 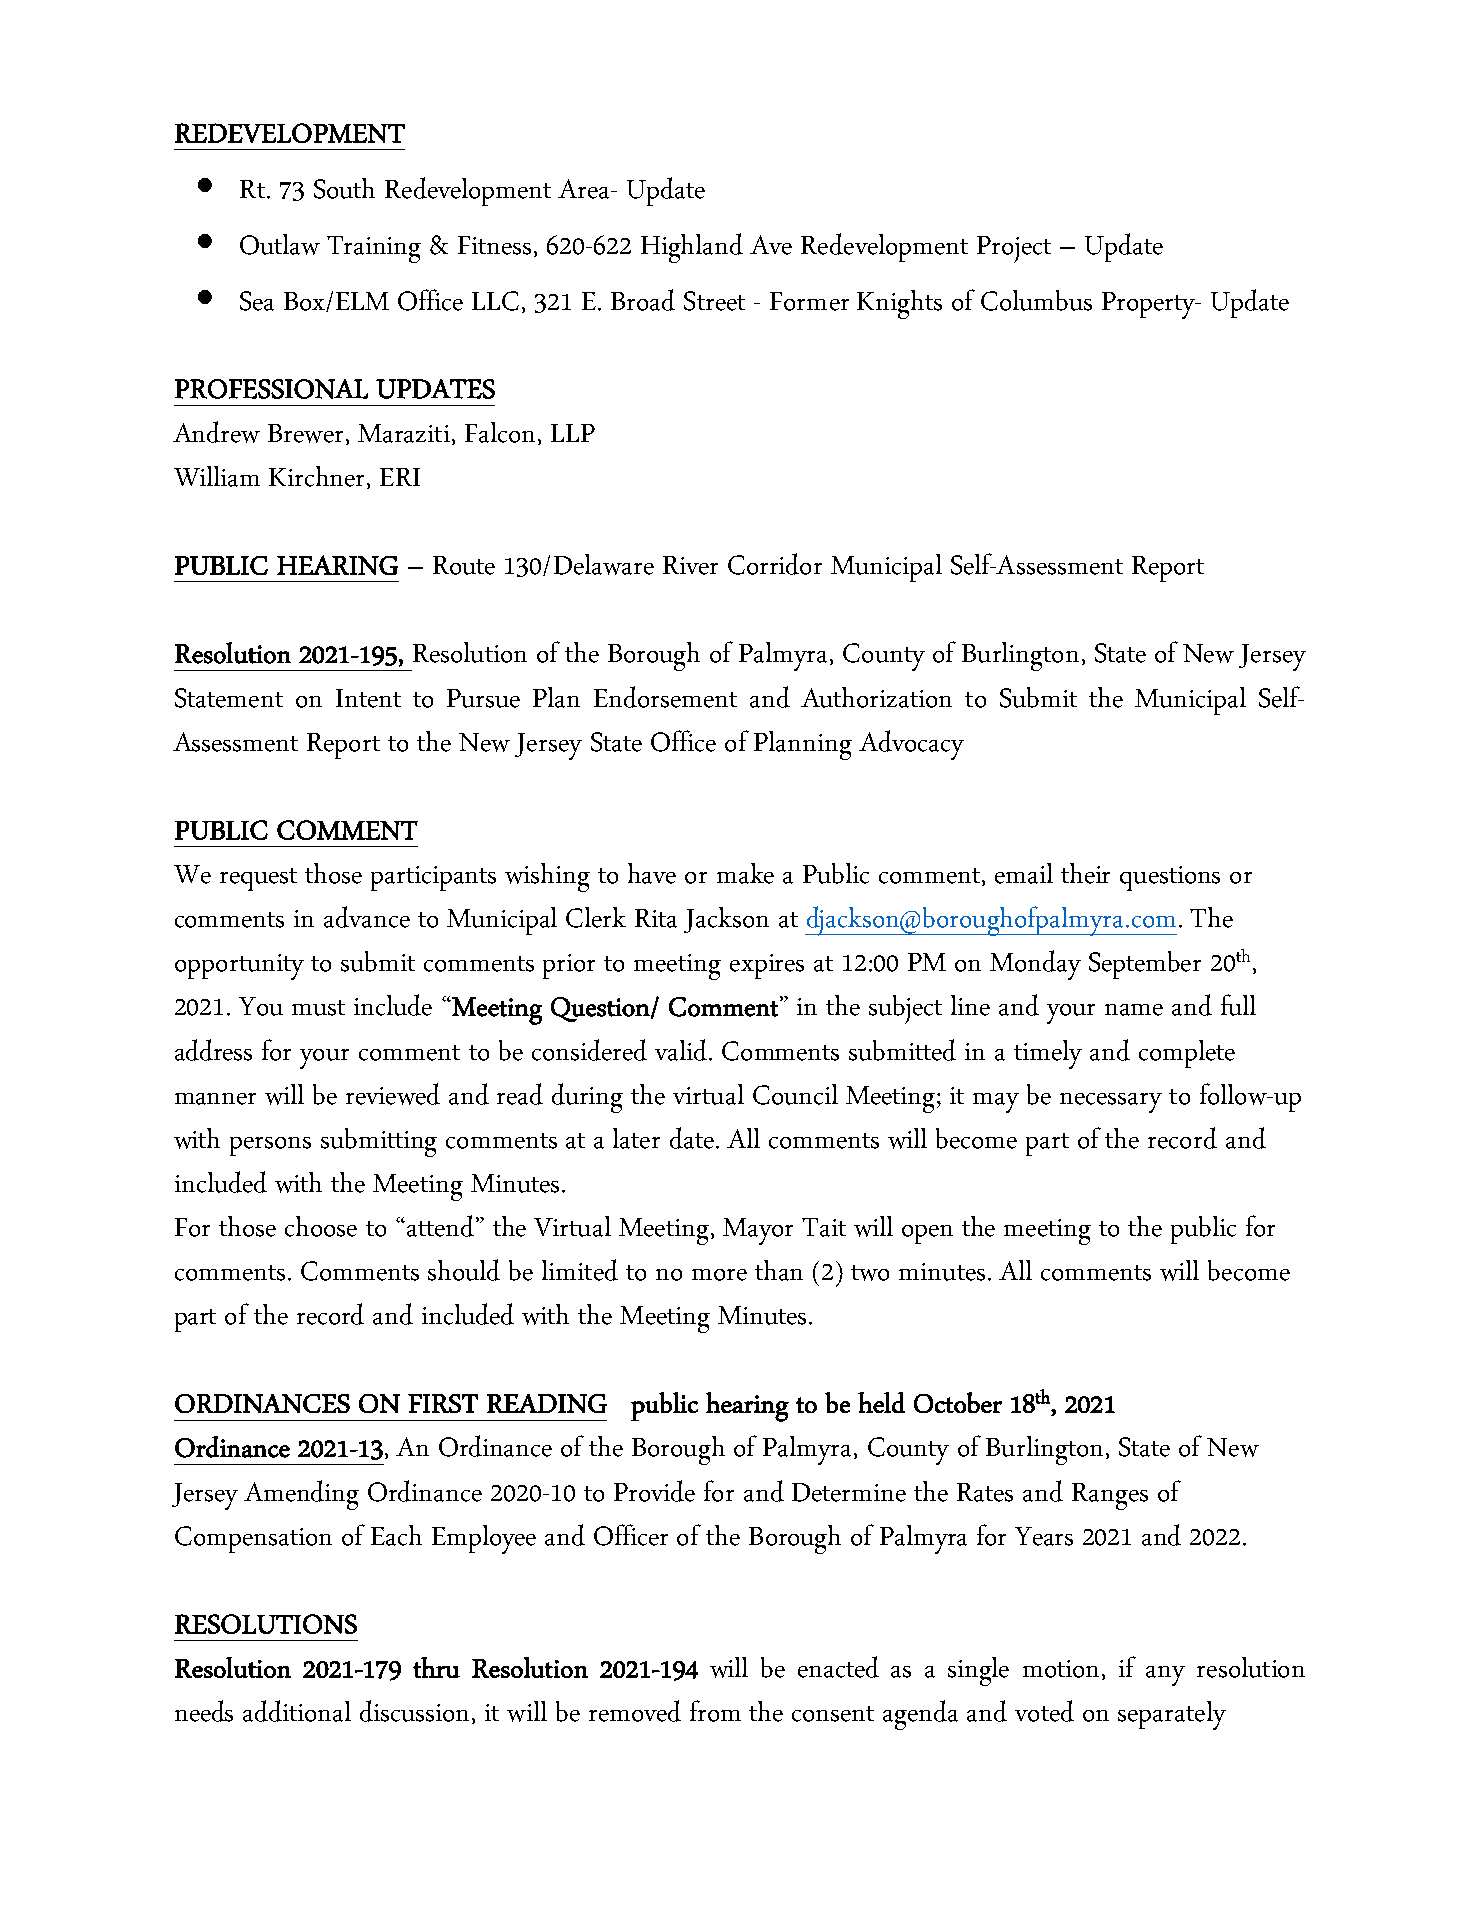 What do you see at coordinates (464, 565) in the screenshot?
I see `Route` at bounding box center [464, 565].
